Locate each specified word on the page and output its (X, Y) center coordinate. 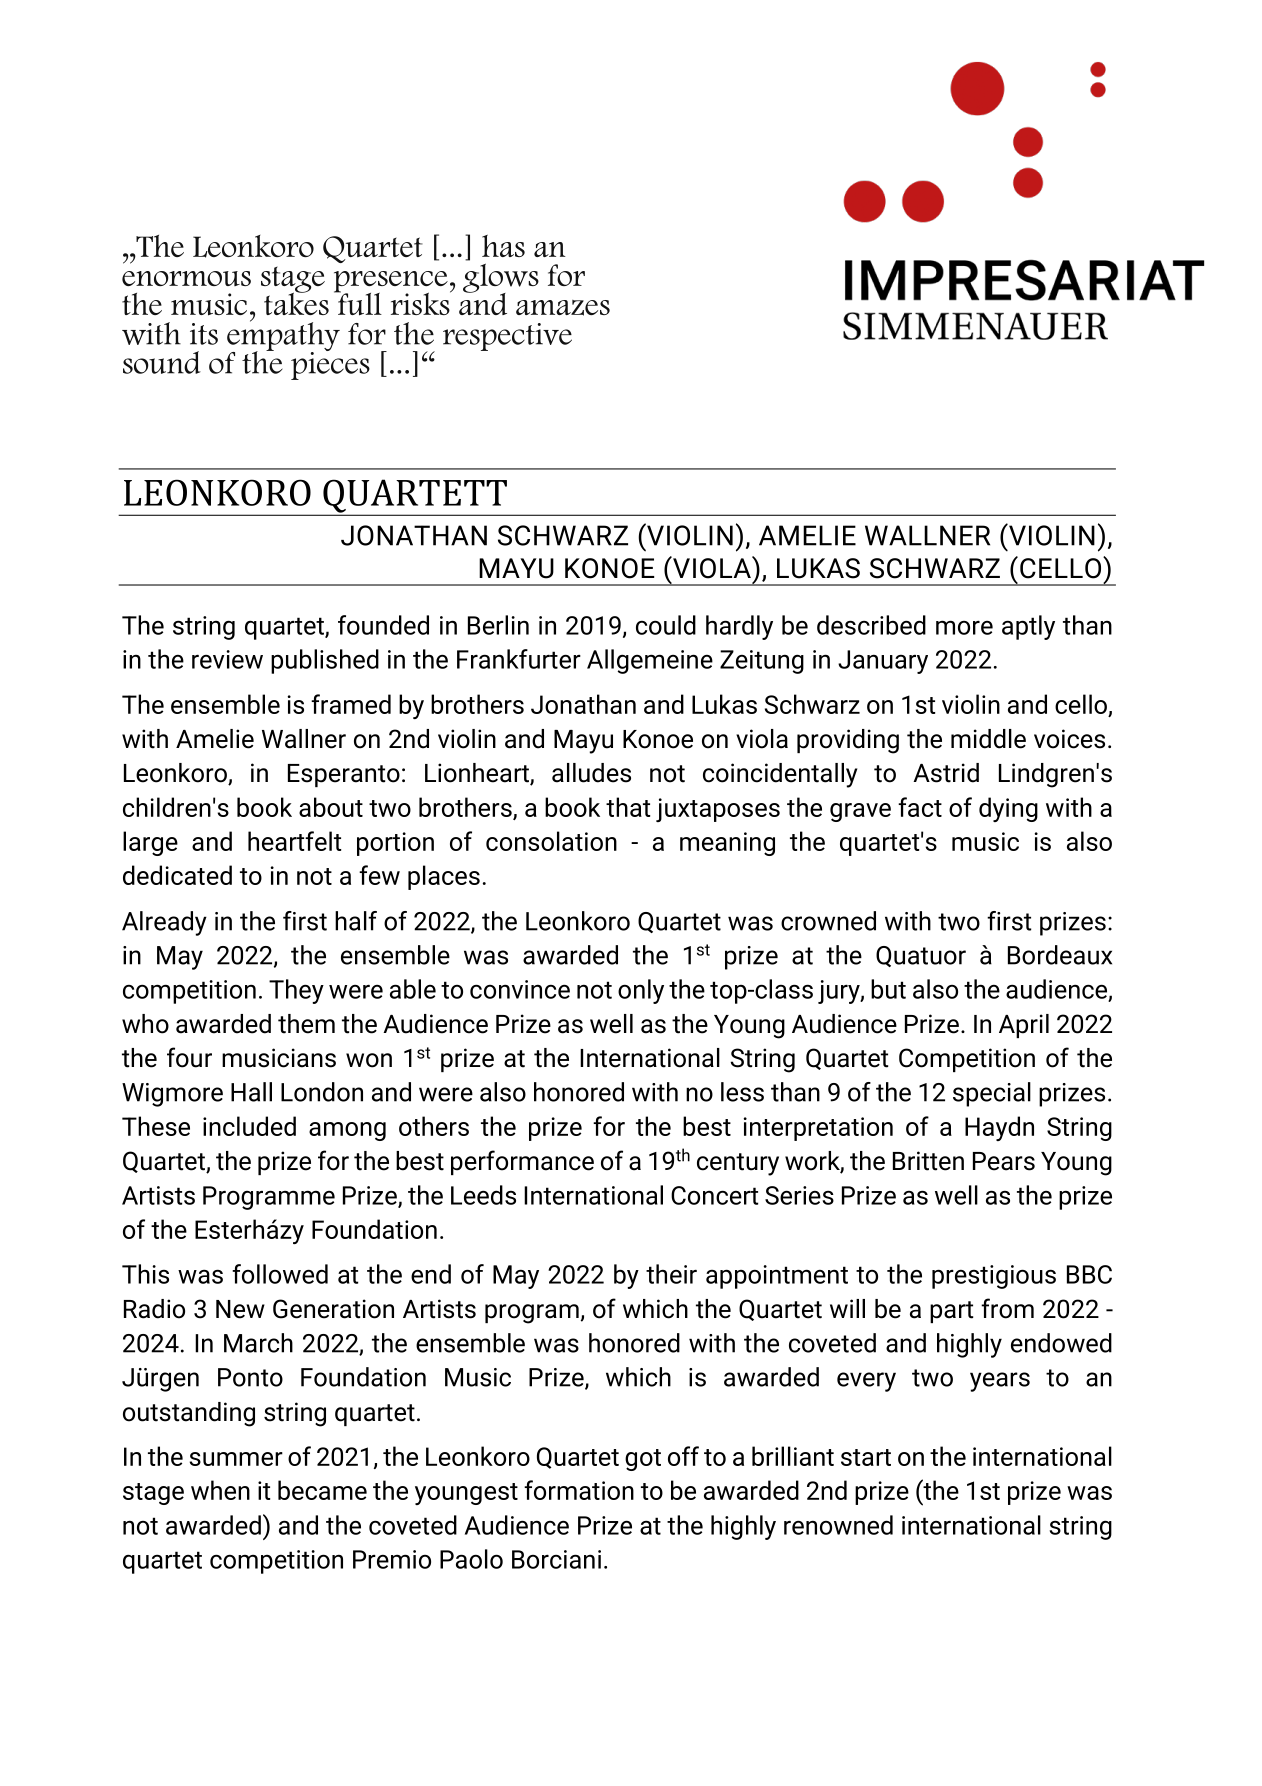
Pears (1004, 1161)
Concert (714, 1195)
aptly (1028, 627)
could (666, 625)
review (227, 659)
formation (579, 1490)
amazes (563, 308)
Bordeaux (1060, 955)
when (220, 1490)
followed (280, 1274)
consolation (551, 841)
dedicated (177, 875)
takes (296, 302)
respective (507, 337)
